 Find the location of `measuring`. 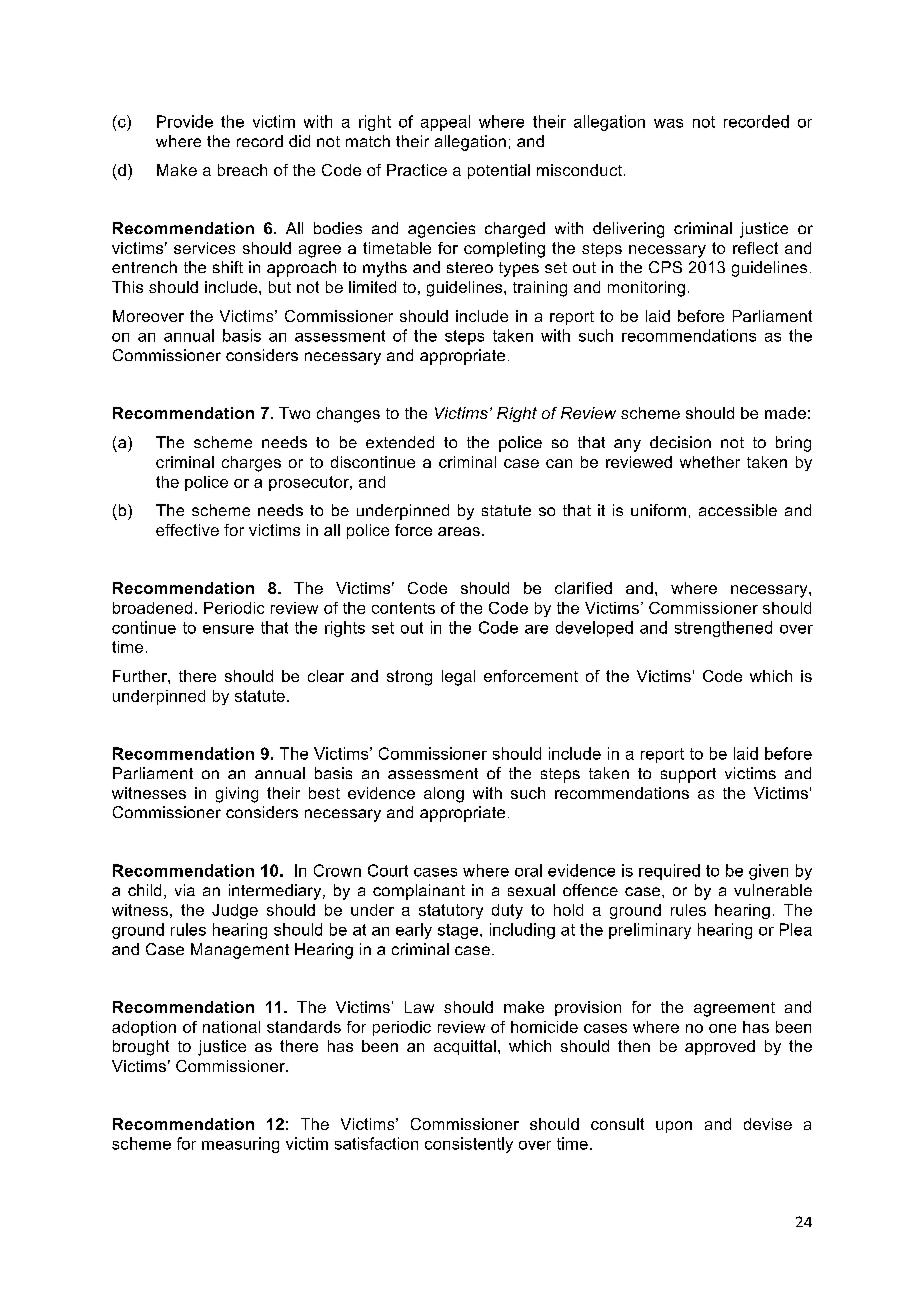

measuring is located at coordinates (240, 1145).
